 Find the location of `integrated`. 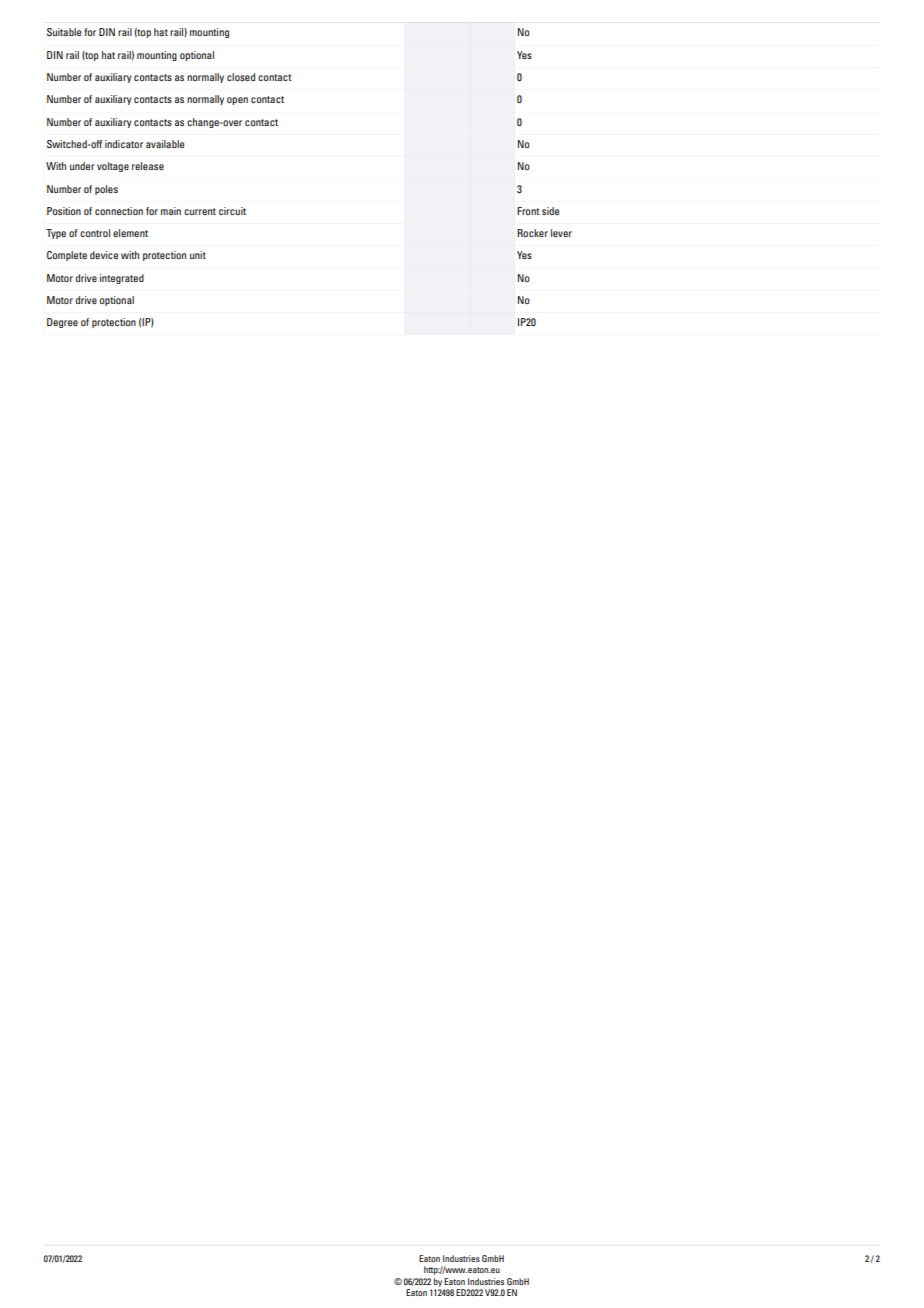

integrated is located at coordinates (122, 279).
